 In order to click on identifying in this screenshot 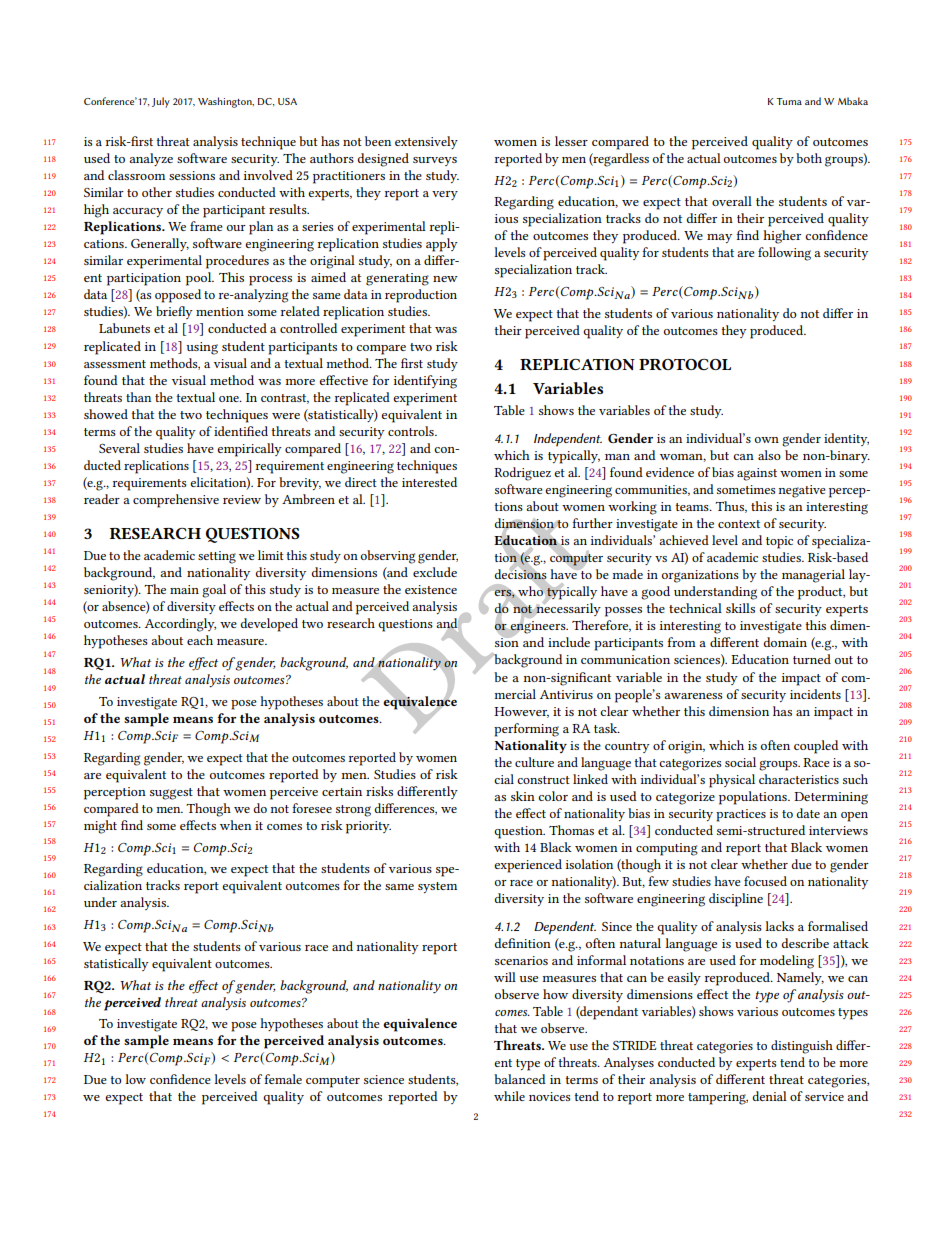, I will do `click(425, 382)`.
